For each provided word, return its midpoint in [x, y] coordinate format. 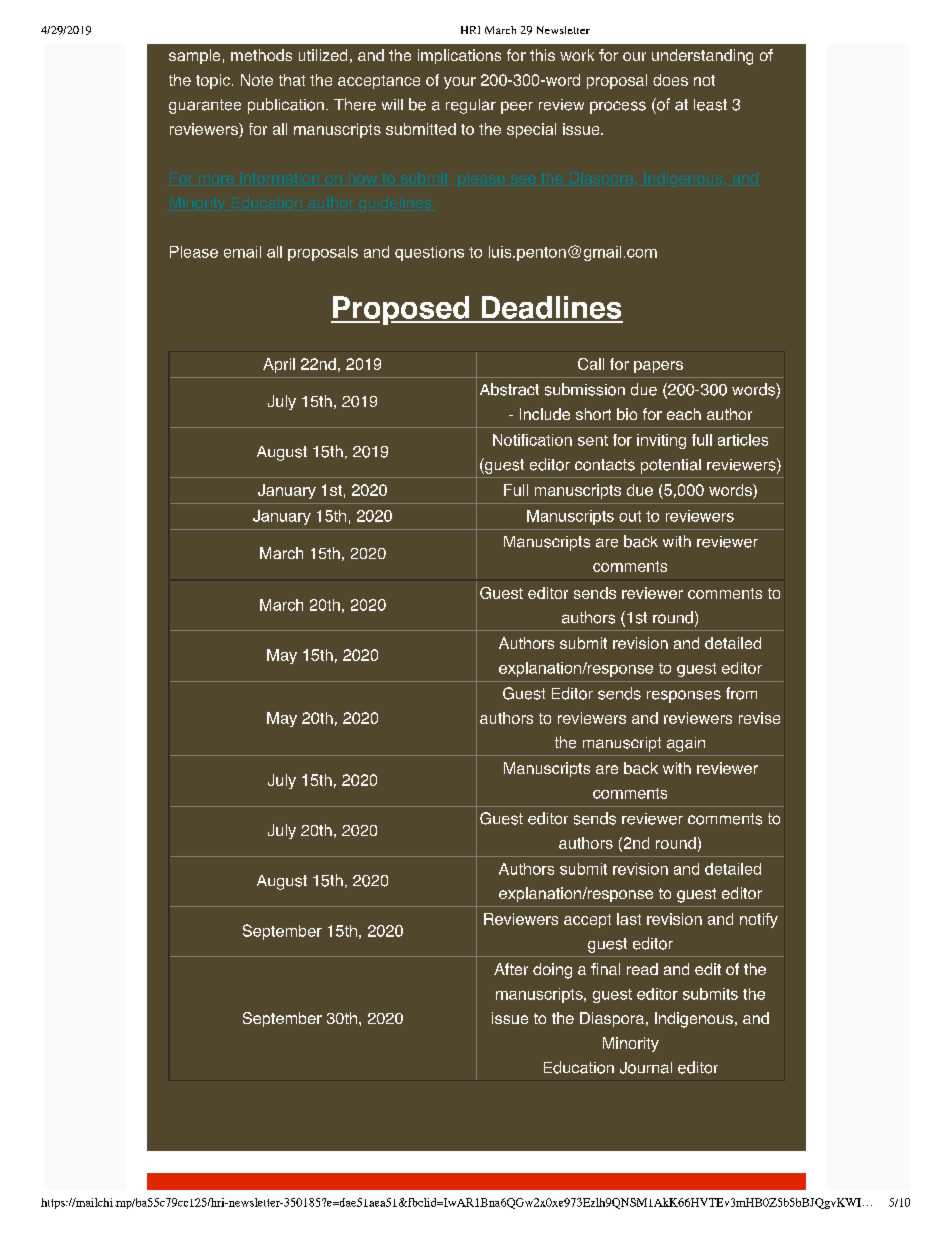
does [670, 80]
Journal [646, 1068]
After [511, 969]
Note [257, 80]
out [630, 516]
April [279, 365]
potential [671, 466]
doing [552, 971]
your [460, 83]
